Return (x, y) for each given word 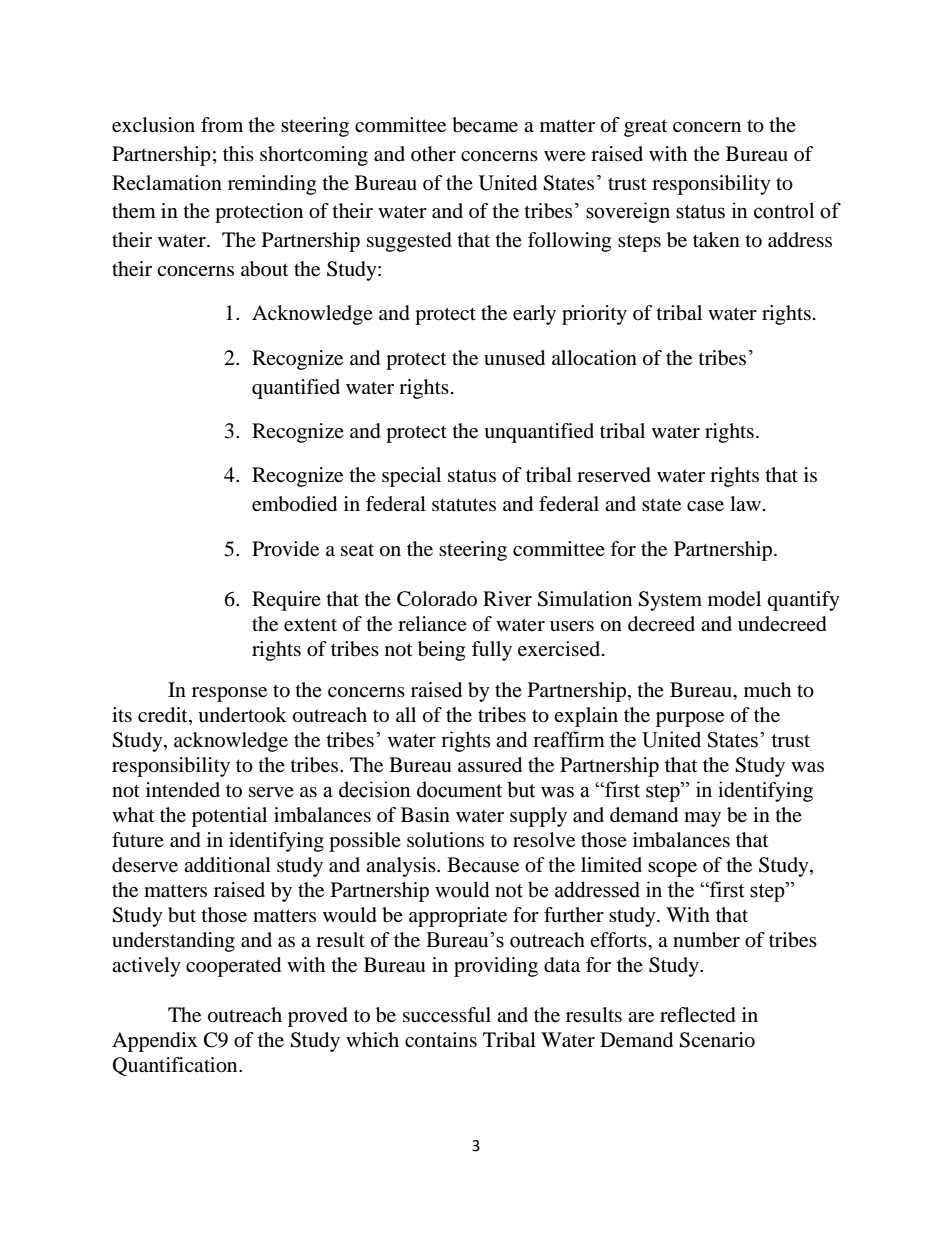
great (645, 128)
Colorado (437, 599)
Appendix (155, 1042)
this (238, 153)
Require (286, 601)
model (734, 599)
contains (441, 1040)
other (433, 153)
